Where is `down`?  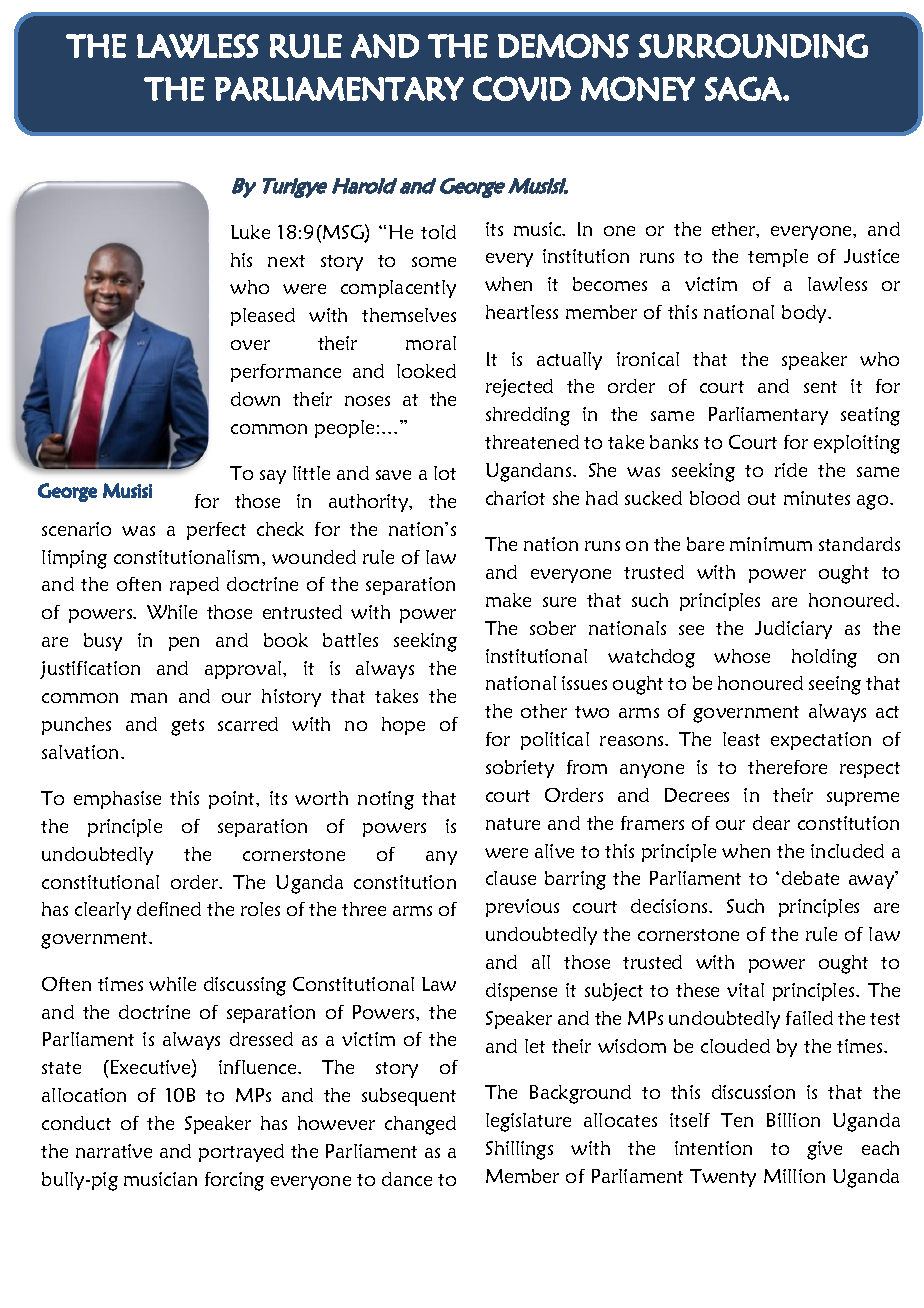
down is located at coordinates (255, 399).
